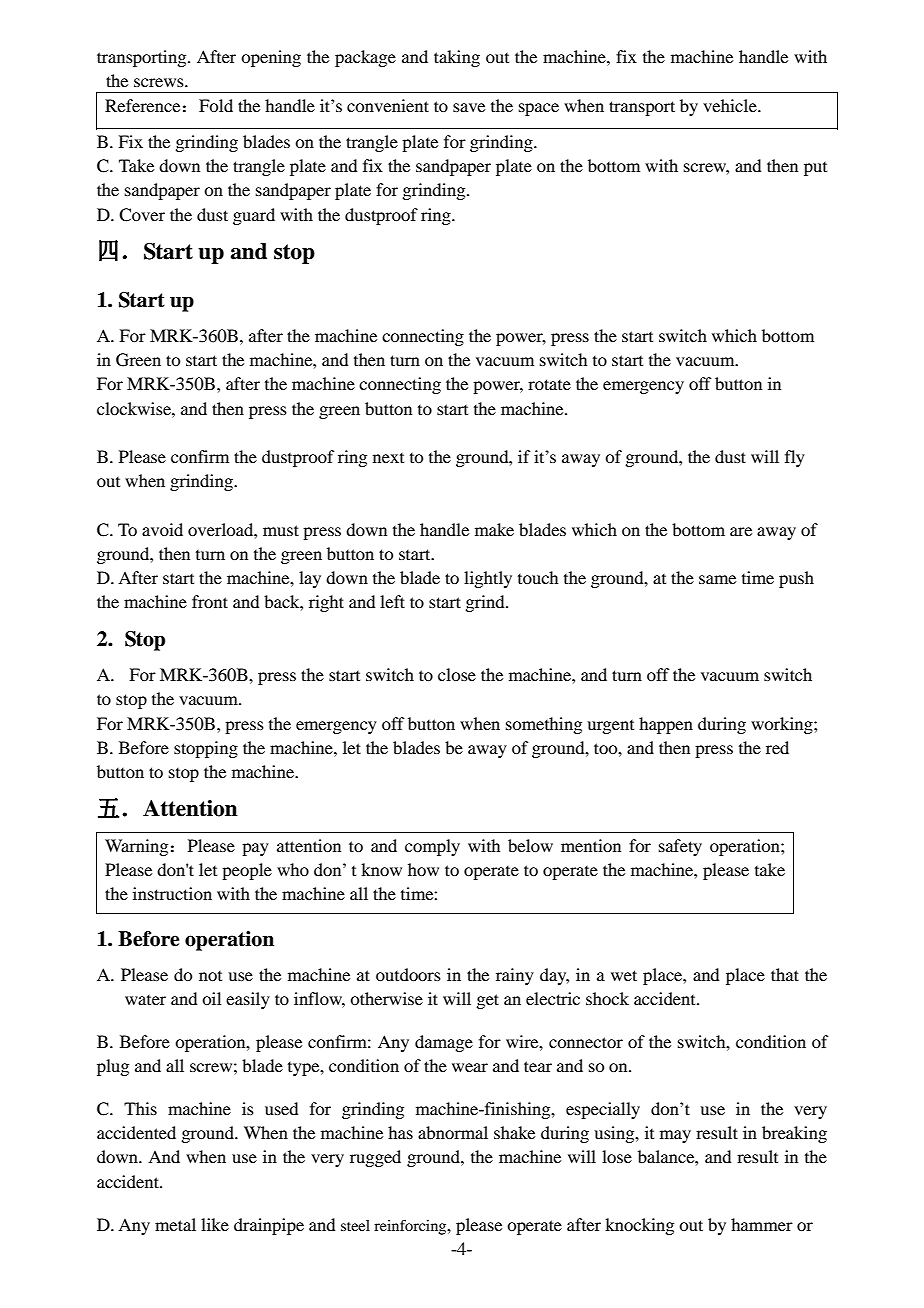 This document has width=924, height=1308. Describe the element at coordinates (423, 869) in the document. I see `how` at that location.
